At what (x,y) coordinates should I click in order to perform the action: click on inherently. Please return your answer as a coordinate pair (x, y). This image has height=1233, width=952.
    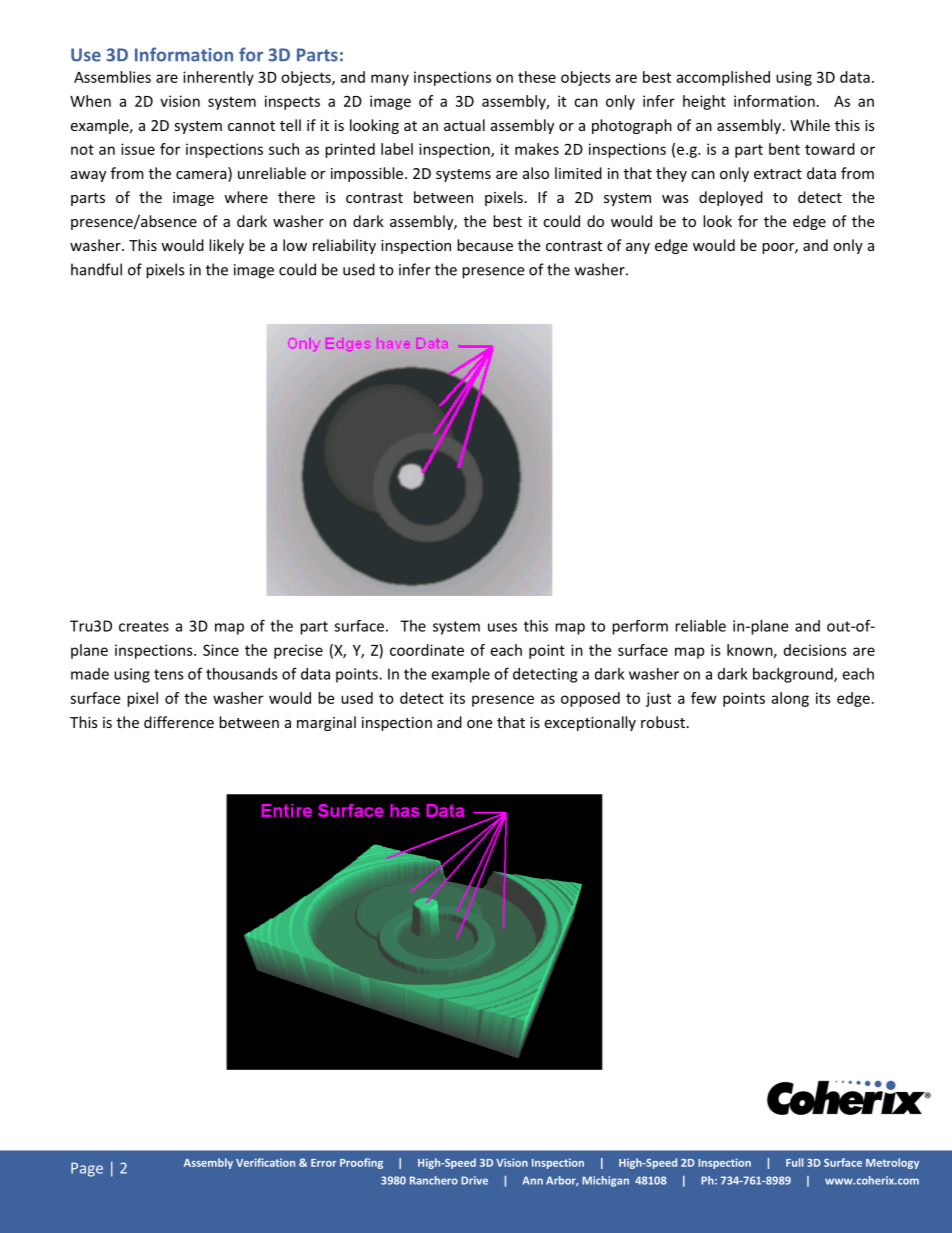
    Looking at the image, I should click on (218, 78).
